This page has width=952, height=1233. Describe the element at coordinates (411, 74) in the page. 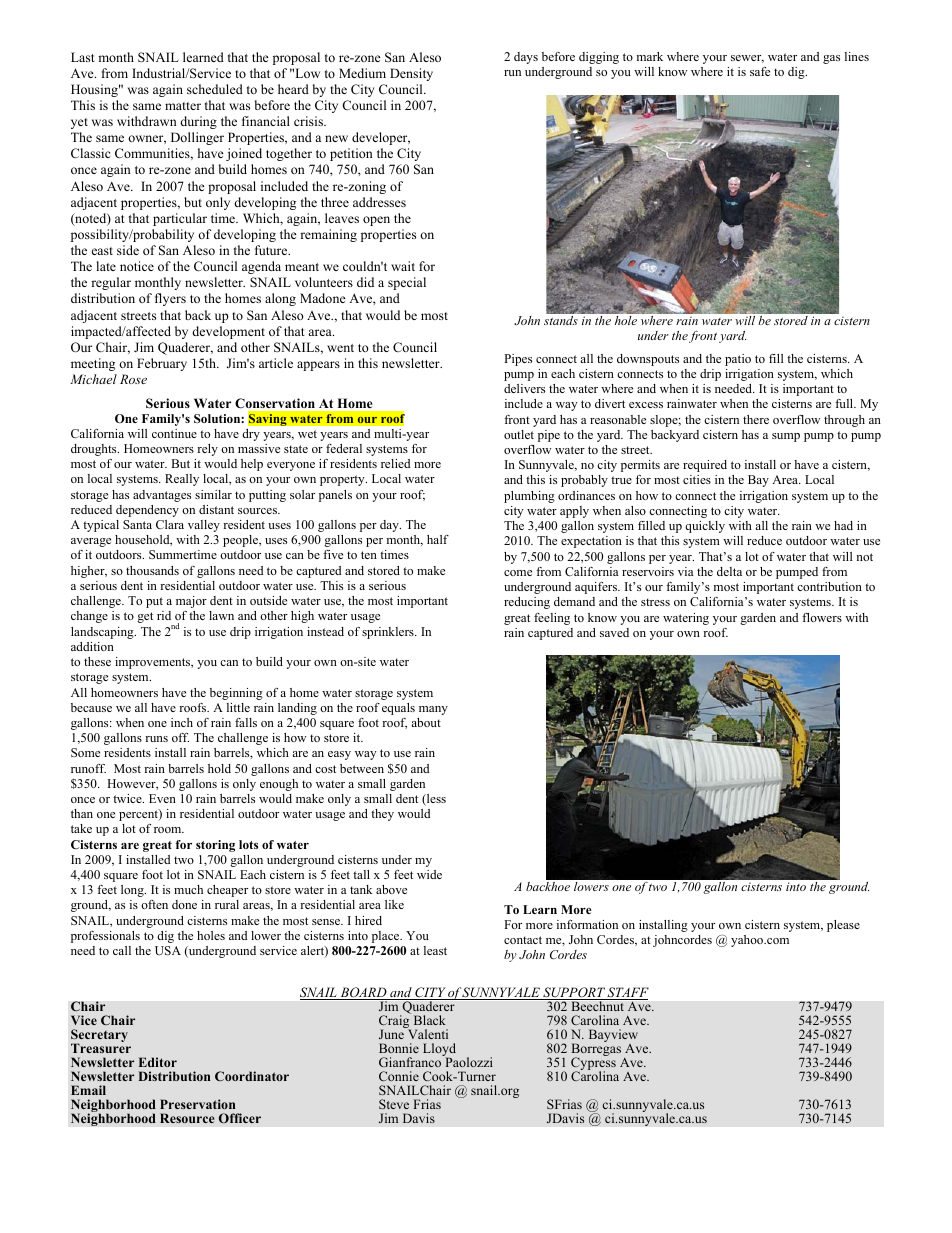

I see `Density` at that location.
